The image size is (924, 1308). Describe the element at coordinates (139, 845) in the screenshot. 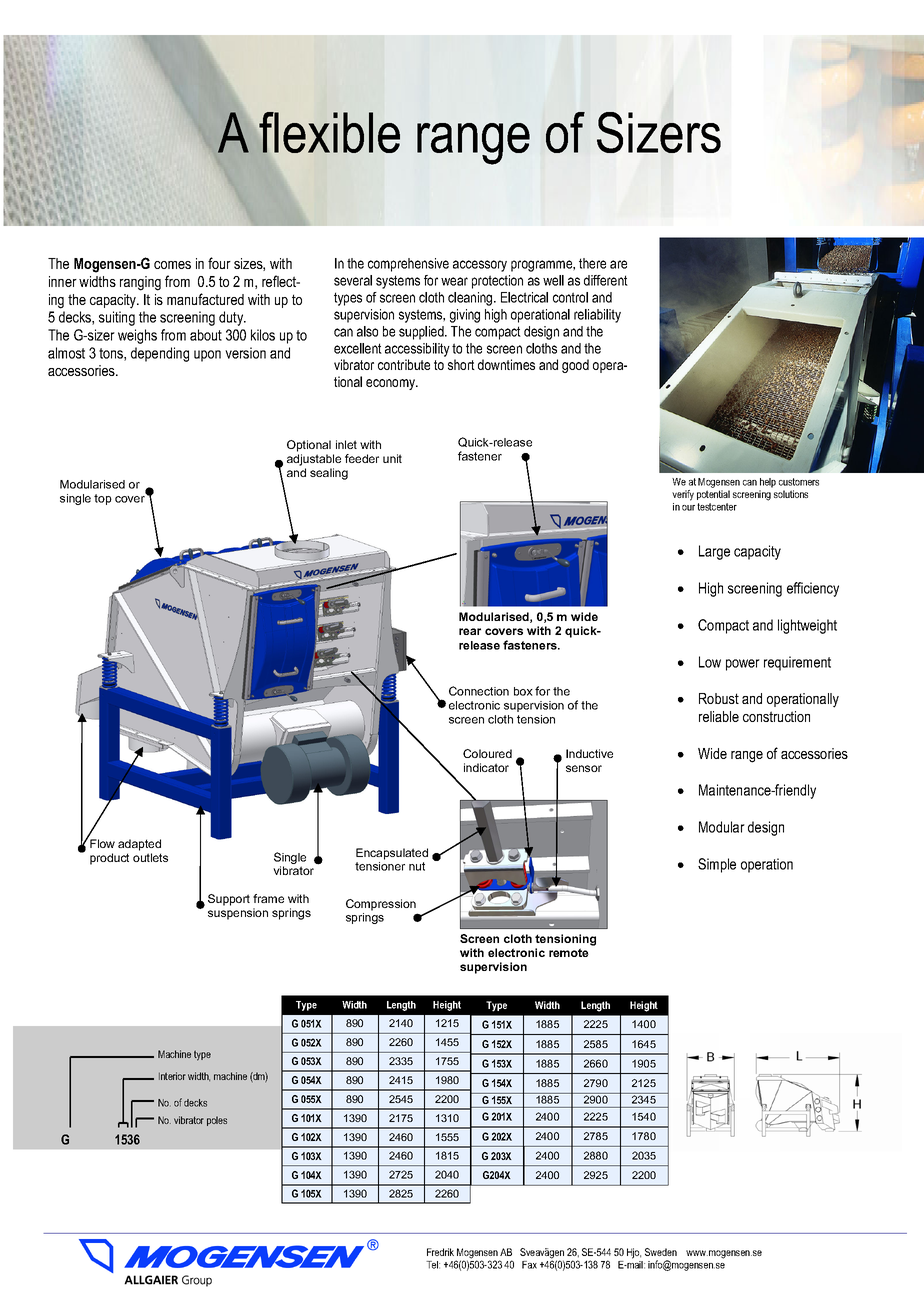

I see `adapted` at that location.
